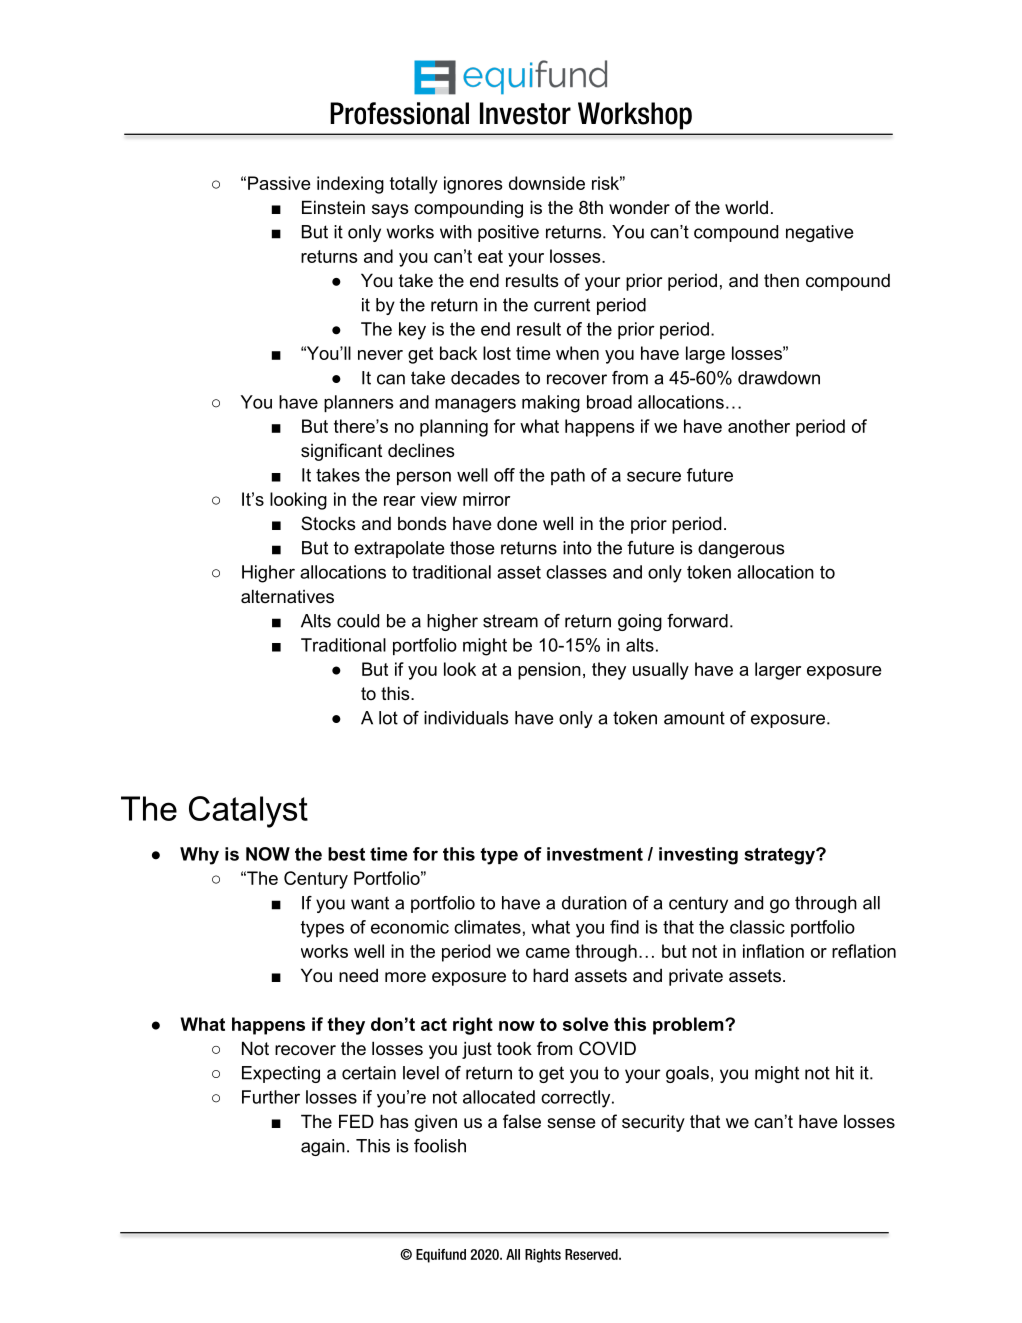 The width and height of the image is (1022, 1323). What do you see at coordinates (358, 975) in the image?
I see `need` at bounding box center [358, 975].
